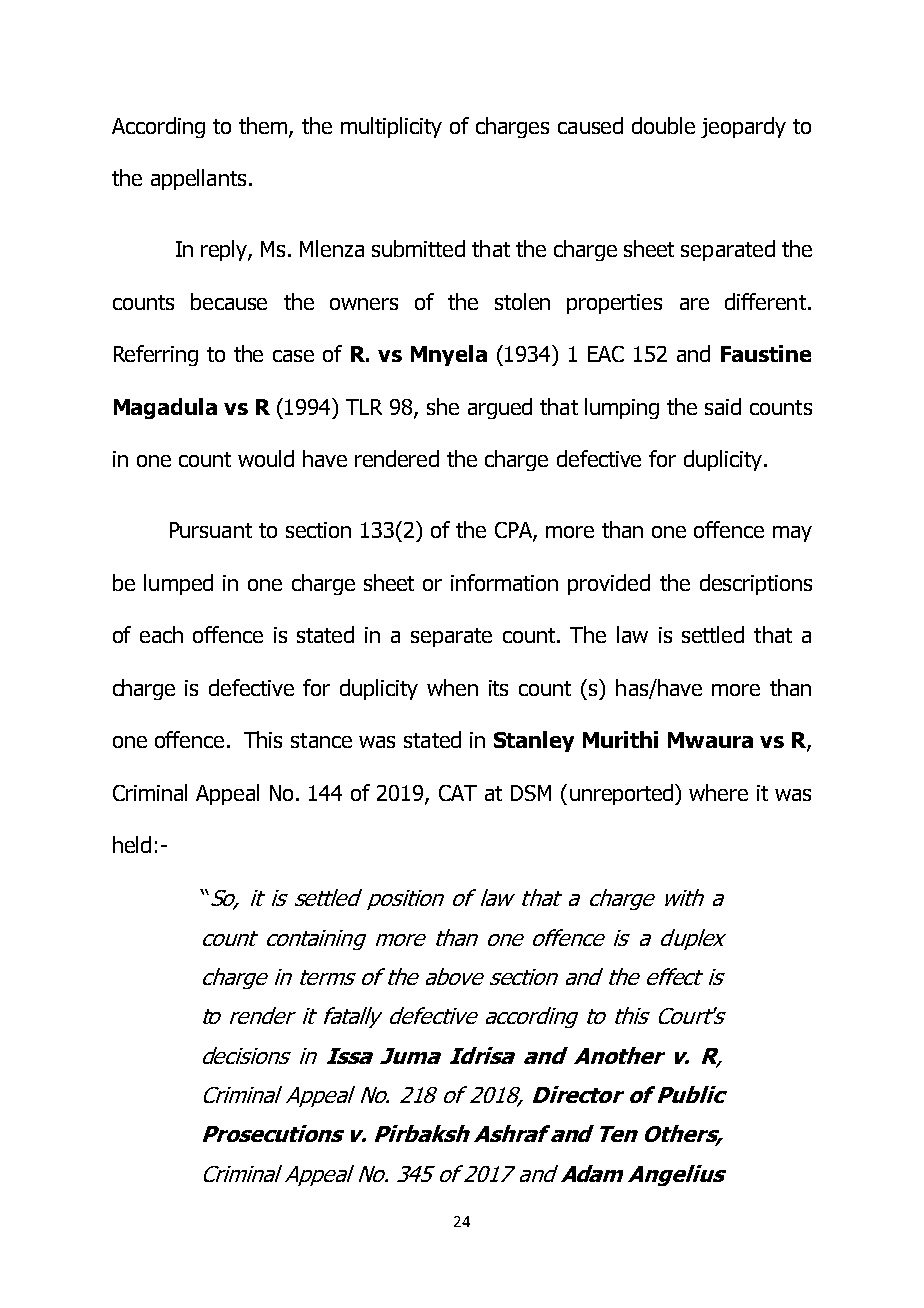 The width and height of the screenshot is (924, 1308). Describe the element at coordinates (718, 792) in the screenshot. I see `where` at that location.
